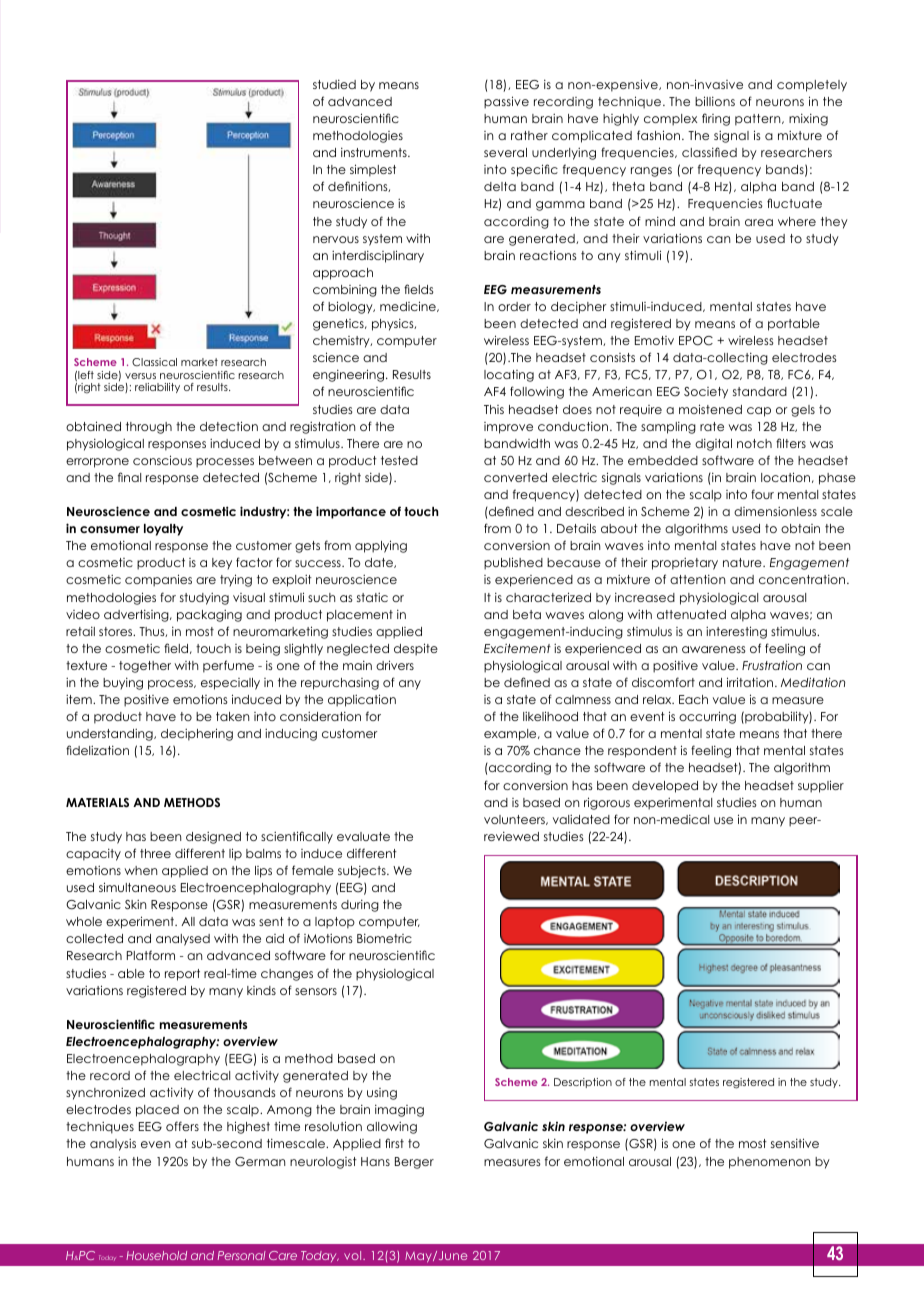 This document has width=924, height=1308. I want to click on passive, so click(506, 102).
